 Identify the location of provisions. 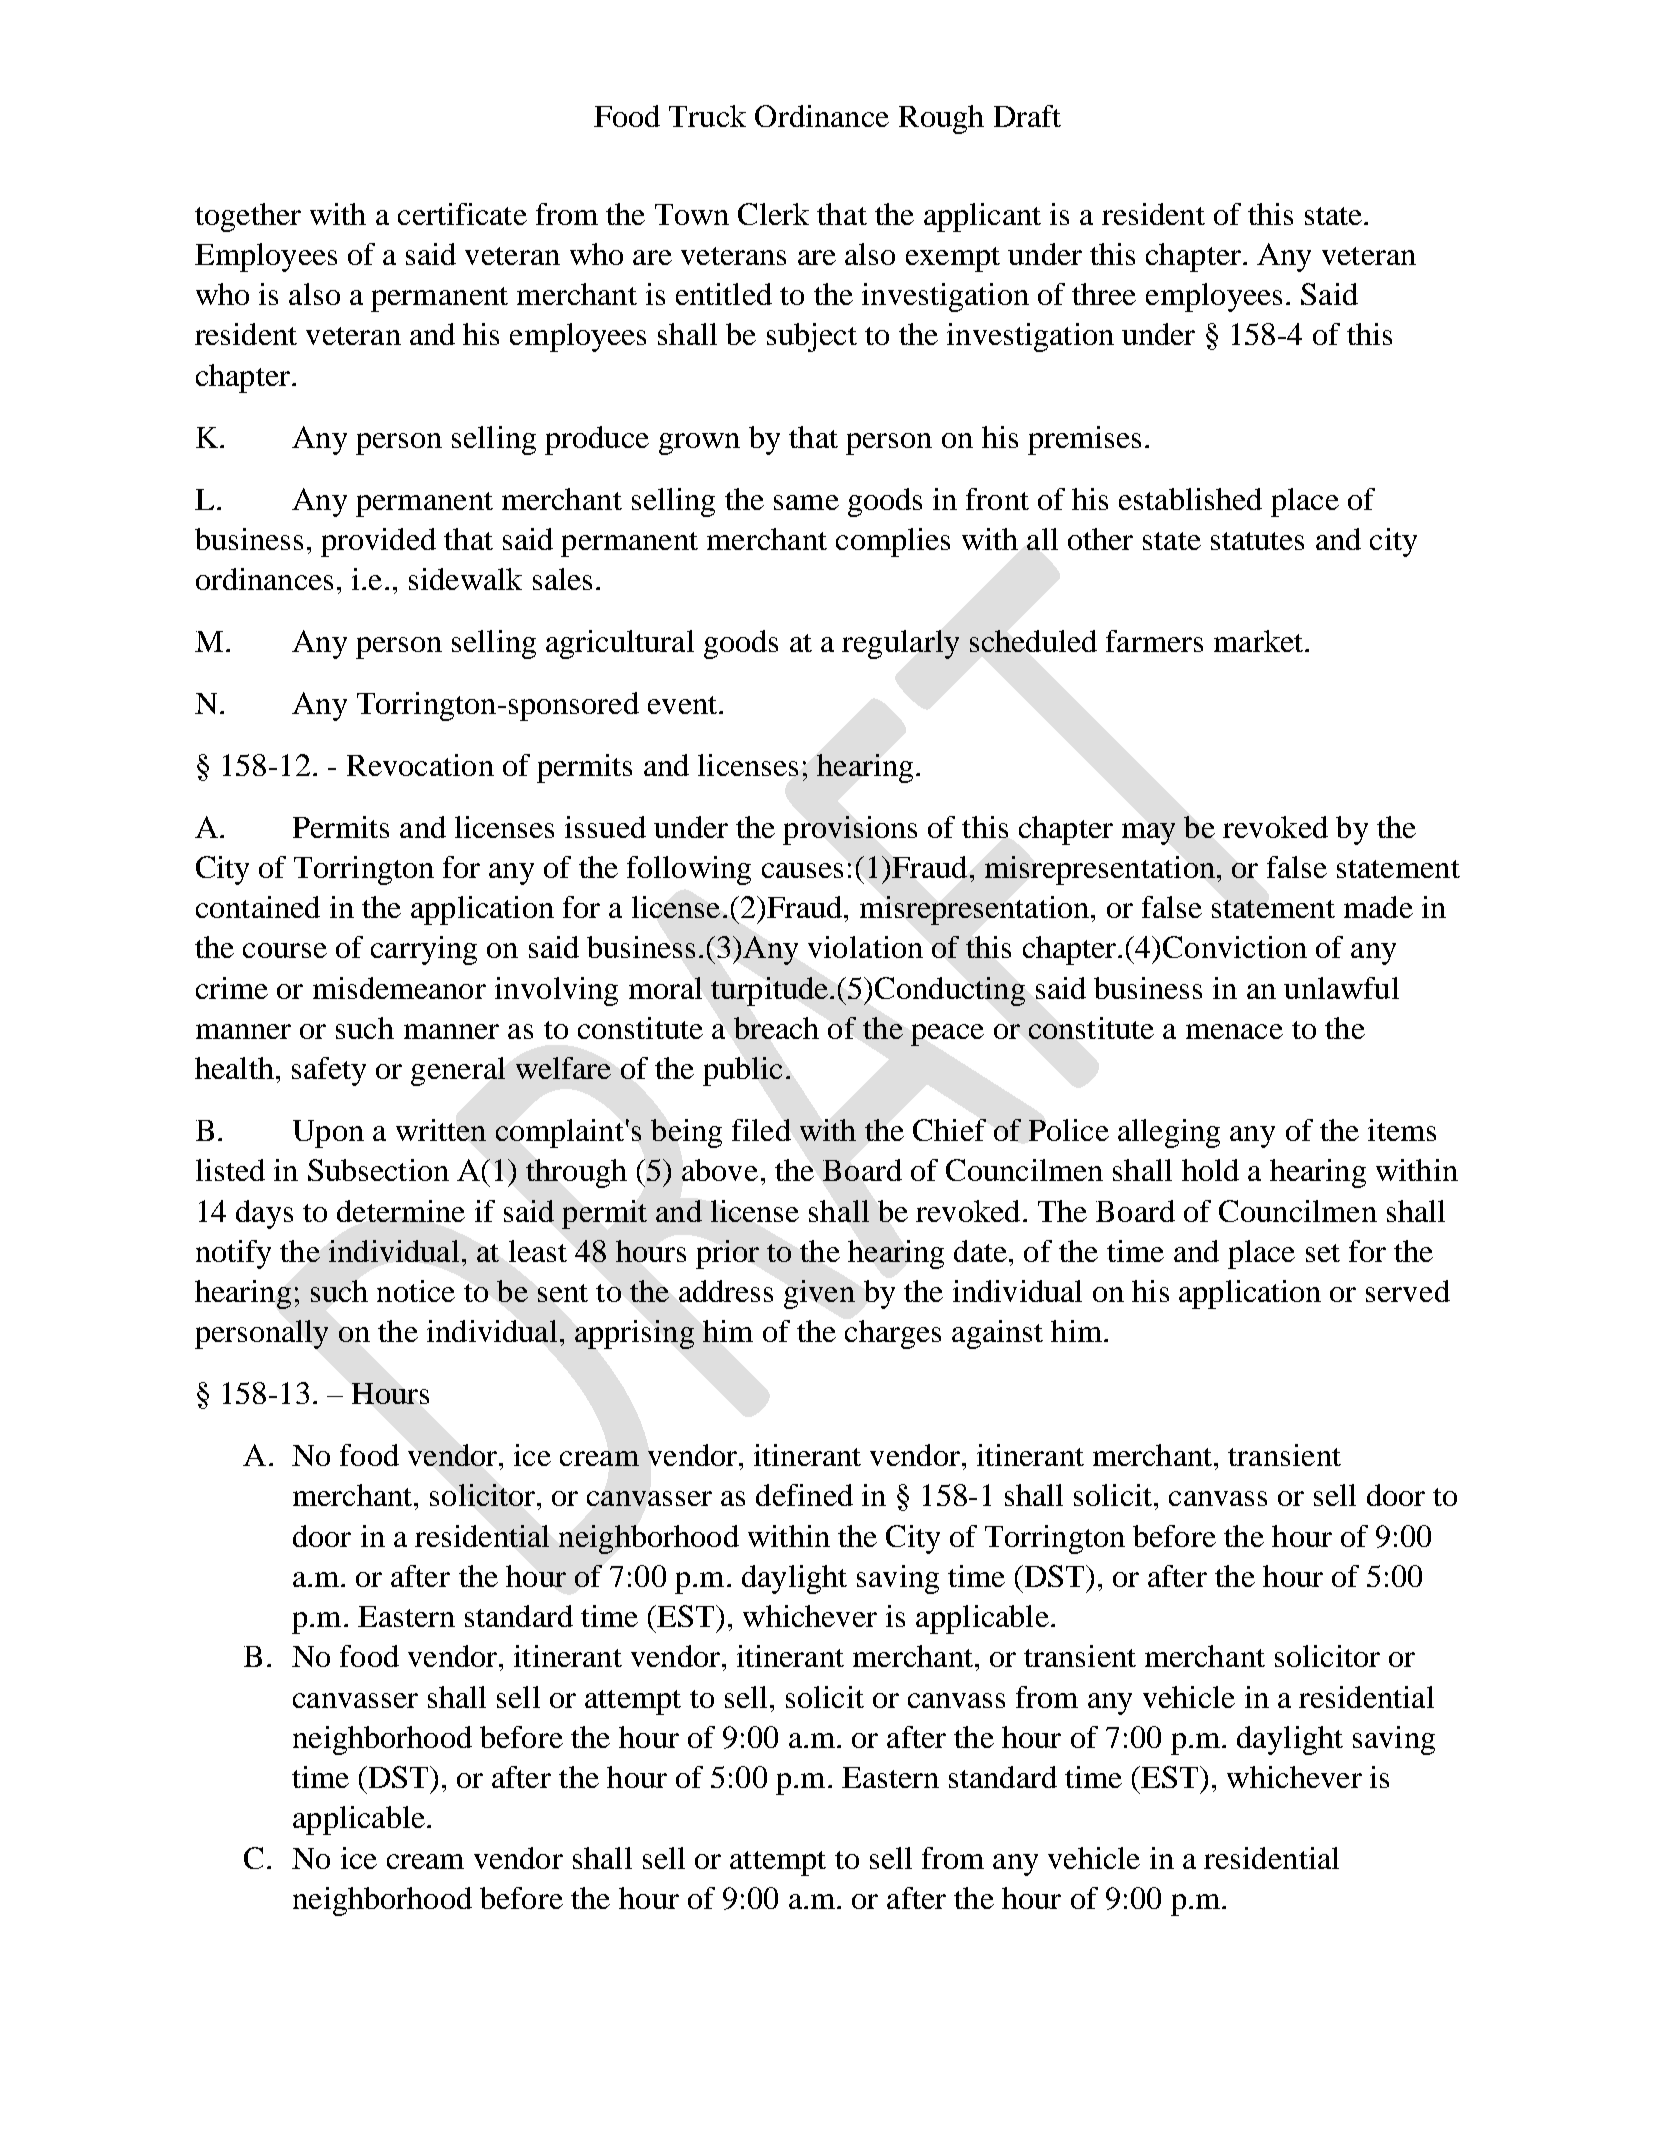
(850, 830).
